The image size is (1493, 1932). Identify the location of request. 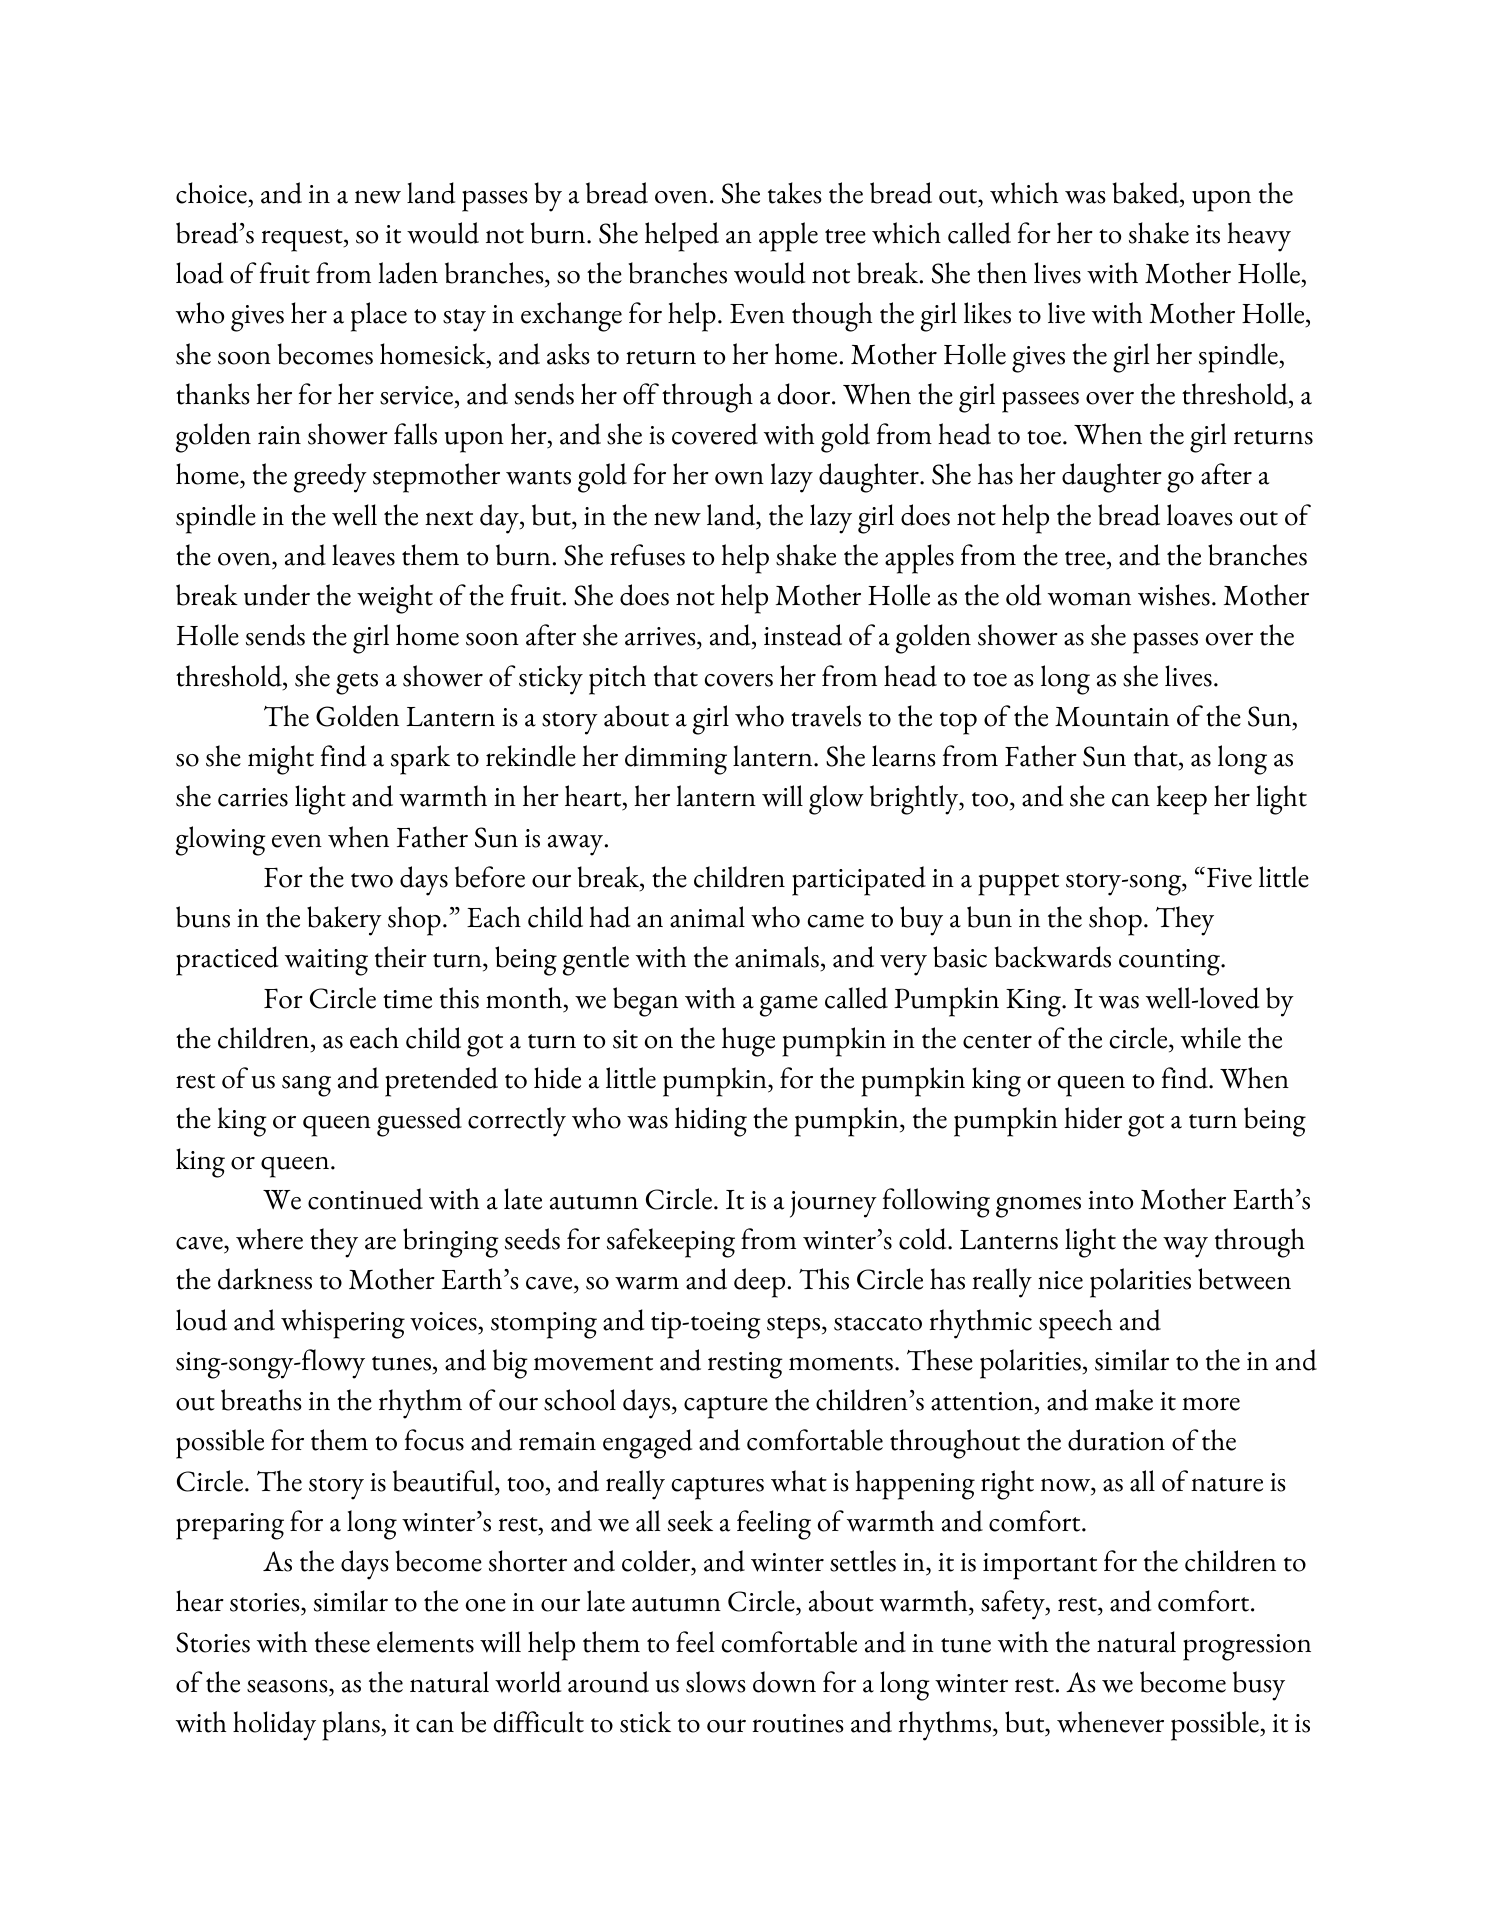
(303, 240).
